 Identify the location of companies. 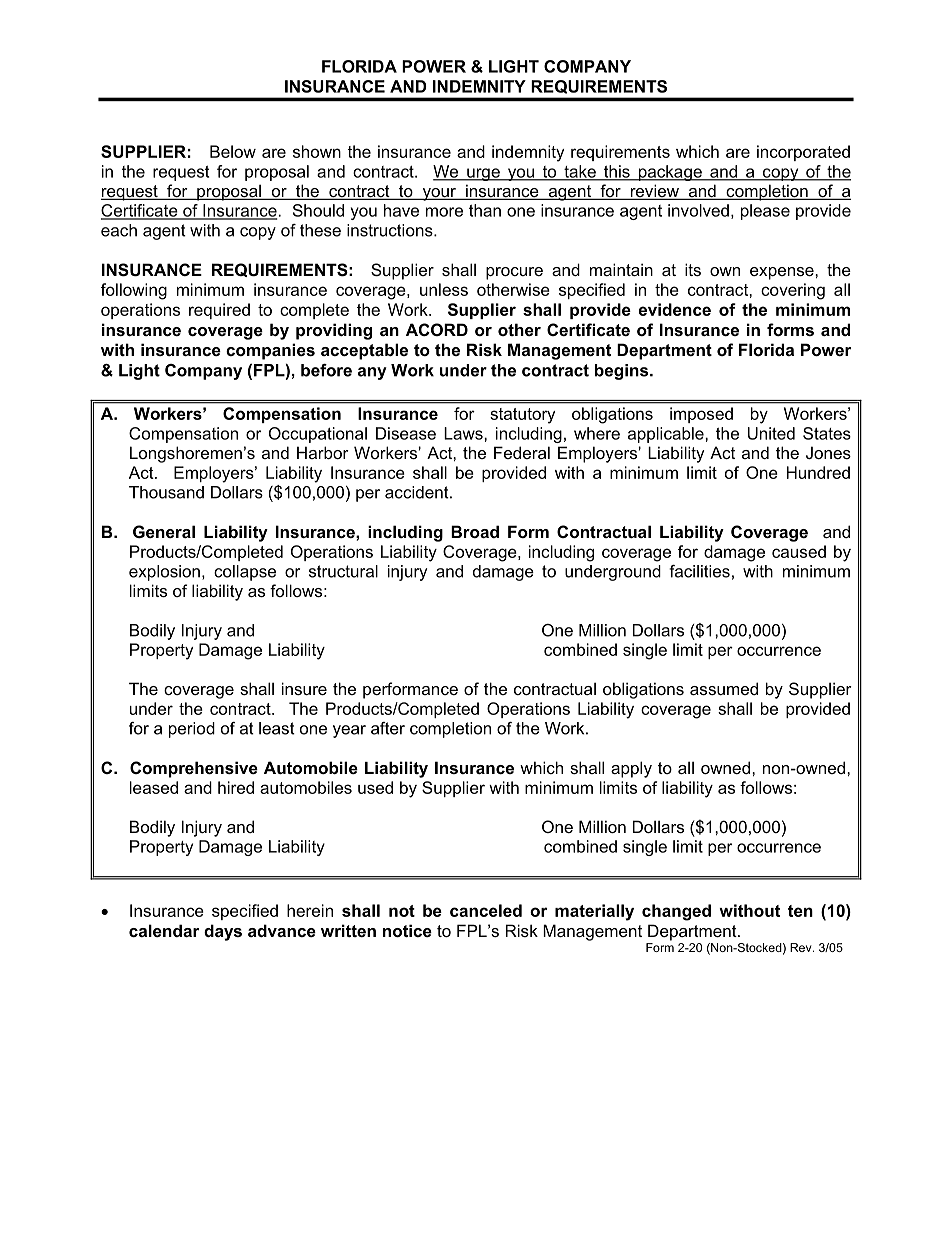
(270, 351).
